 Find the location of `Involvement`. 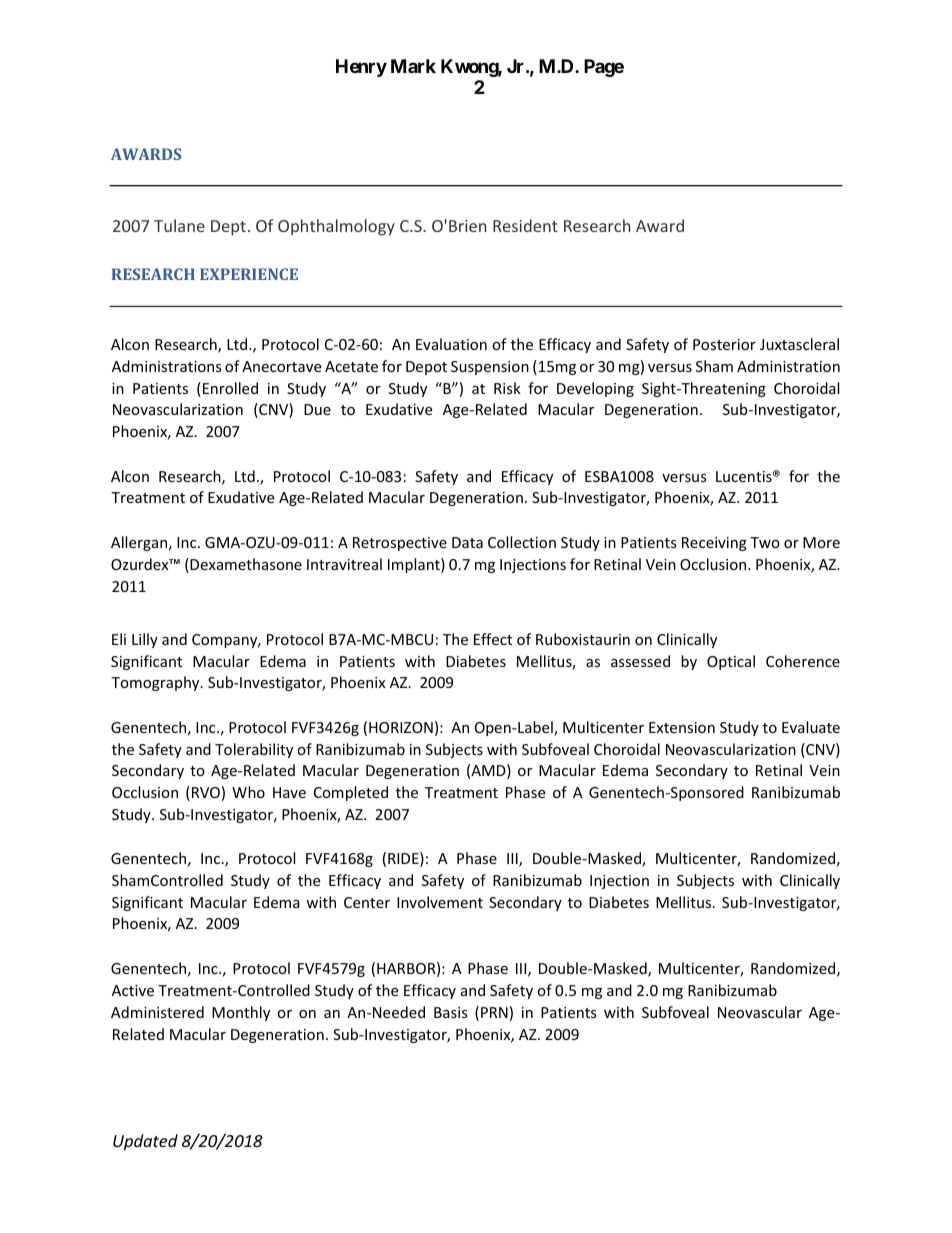

Involvement is located at coordinates (440, 902).
